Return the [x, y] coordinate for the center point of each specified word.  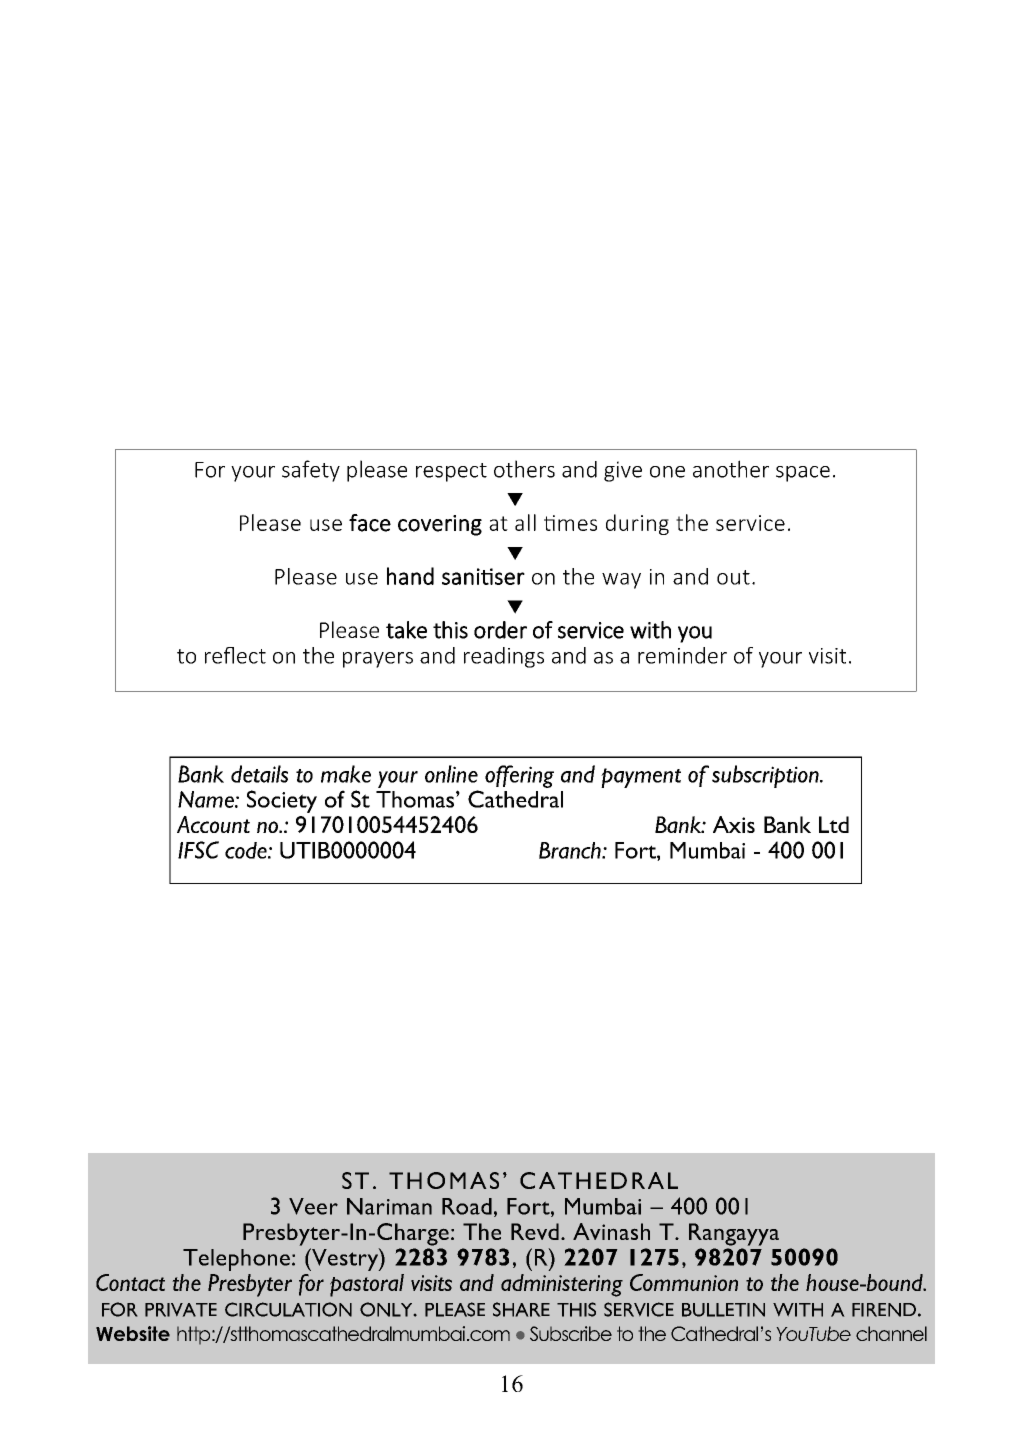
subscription [766, 776]
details [259, 774]
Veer [313, 1206]
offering [519, 776]
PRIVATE [181, 1310]
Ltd [834, 824]
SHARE [521, 1309]
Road [467, 1206]
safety [311, 471]
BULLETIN [723, 1310]
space [803, 474]
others [524, 469]
